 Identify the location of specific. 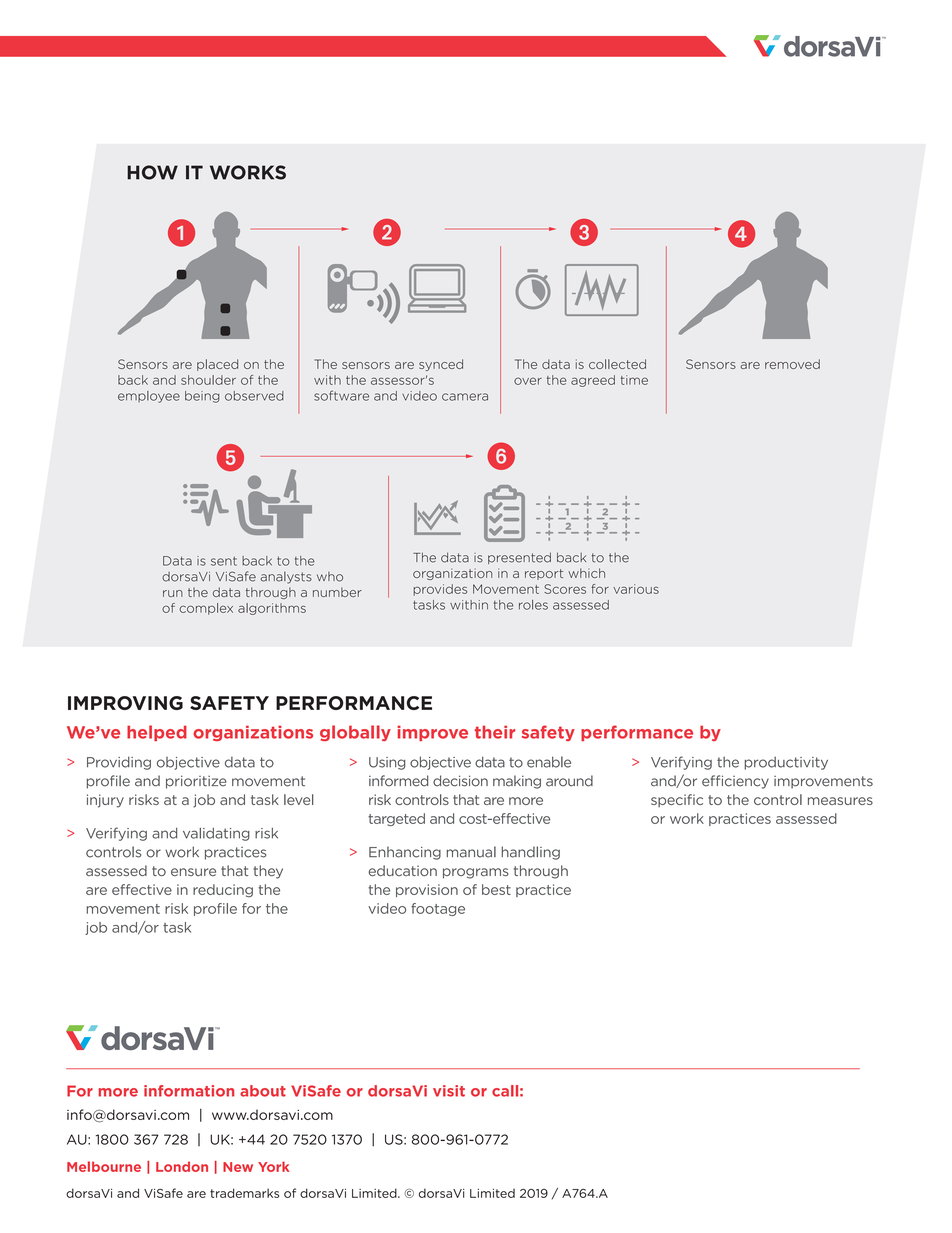
(677, 800).
